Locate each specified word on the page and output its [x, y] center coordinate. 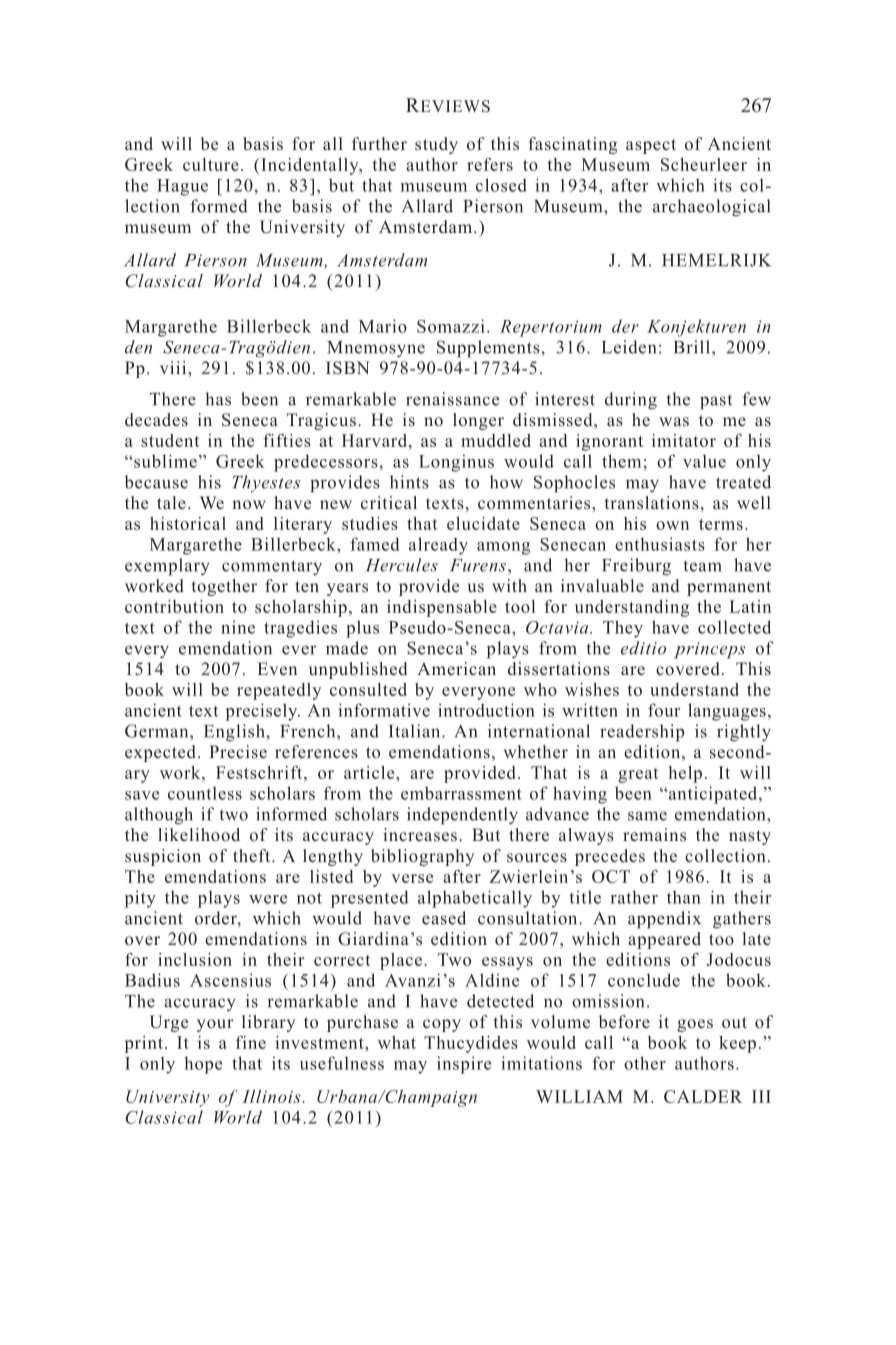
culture [211, 164]
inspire [464, 1065]
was [674, 421]
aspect [651, 146]
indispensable [442, 608]
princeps [709, 650]
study [436, 145]
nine [238, 627]
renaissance [452, 399]
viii [174, 367]
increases [420, 835]
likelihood [199, 835]
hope [203, 1065]
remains [654, 835]
